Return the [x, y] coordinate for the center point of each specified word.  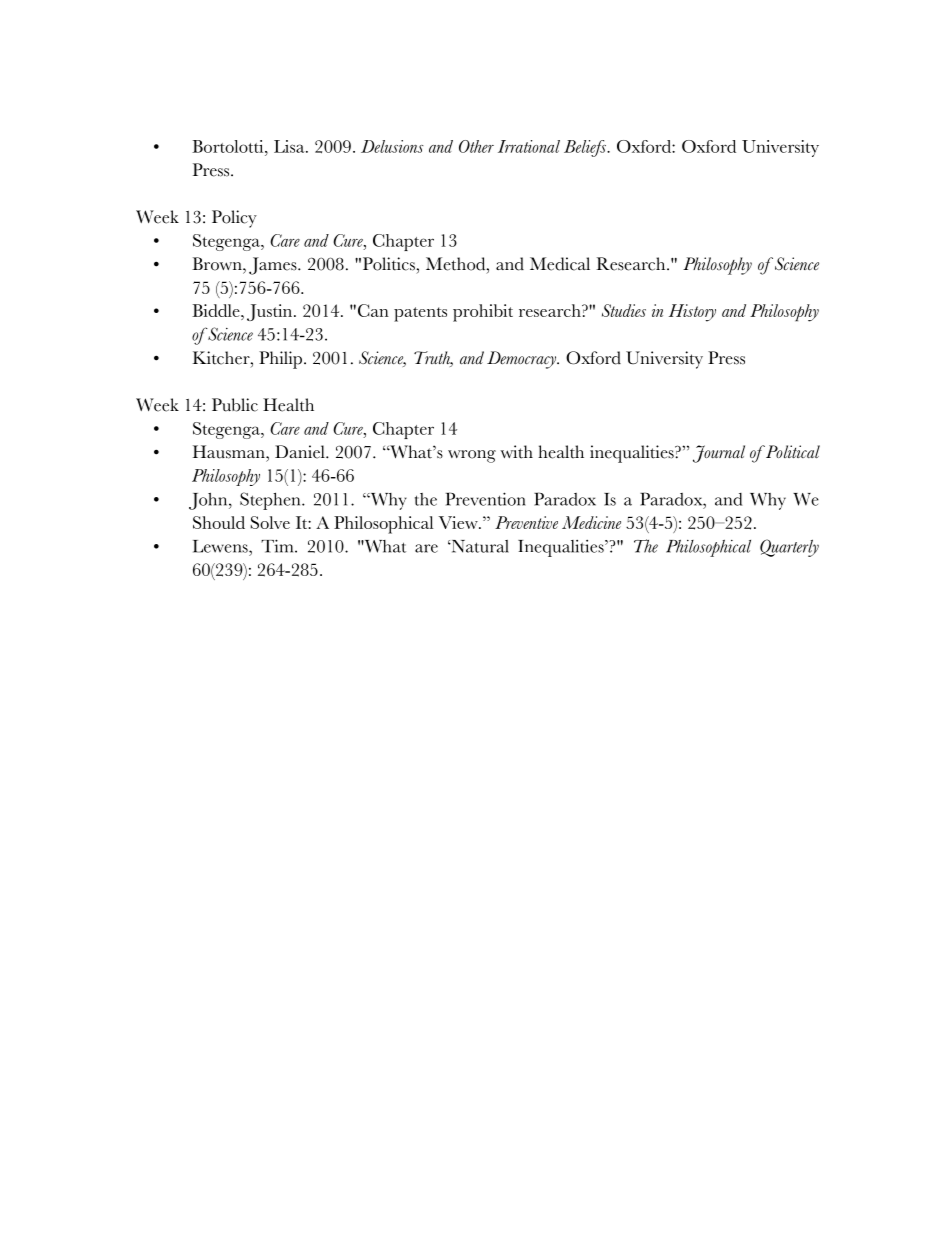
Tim [278, 546]
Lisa [290, 146]
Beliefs [586, 148]
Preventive [526, 522]
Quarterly [789, 548]
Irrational [529, 146]
